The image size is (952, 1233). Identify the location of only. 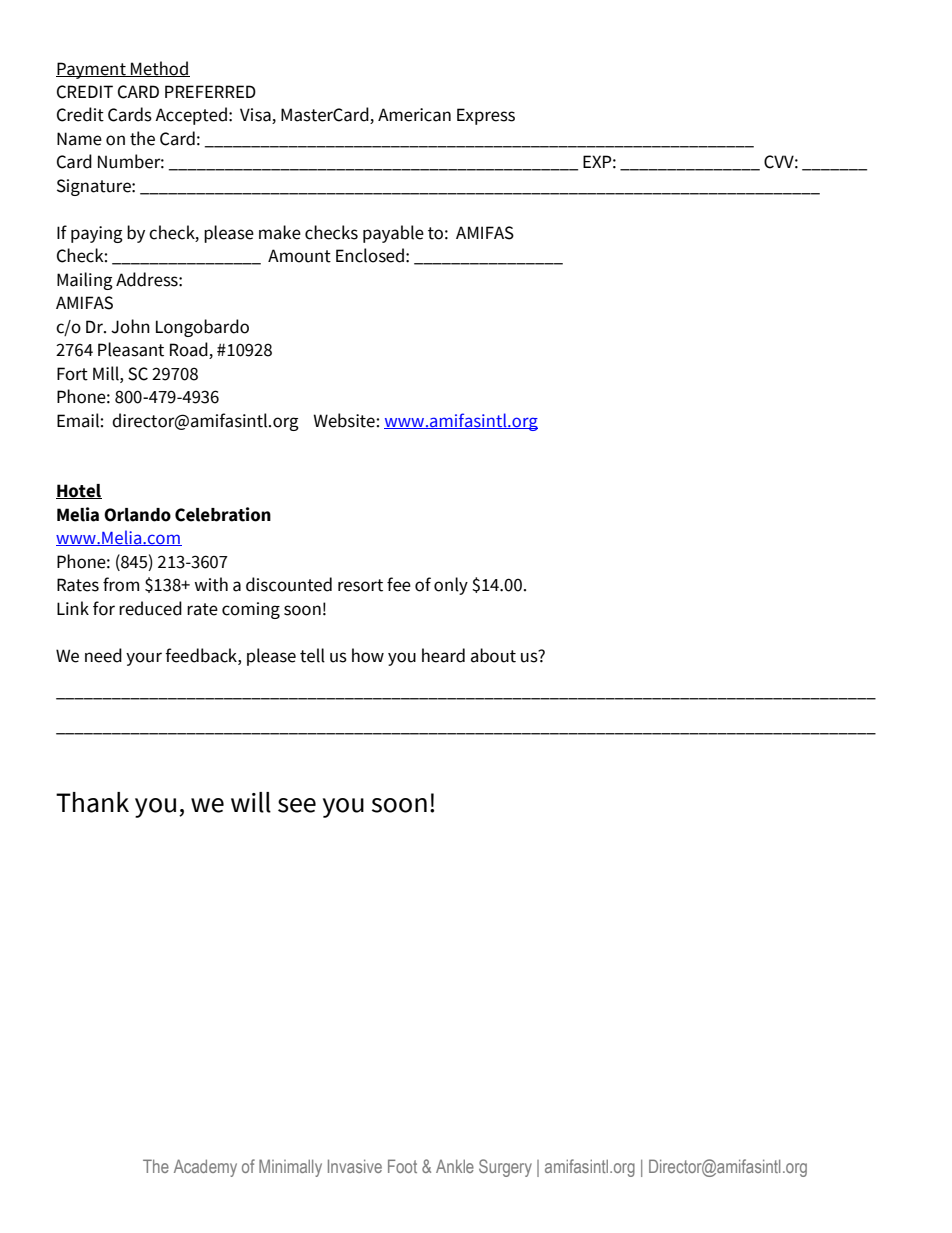
(451, 586).
